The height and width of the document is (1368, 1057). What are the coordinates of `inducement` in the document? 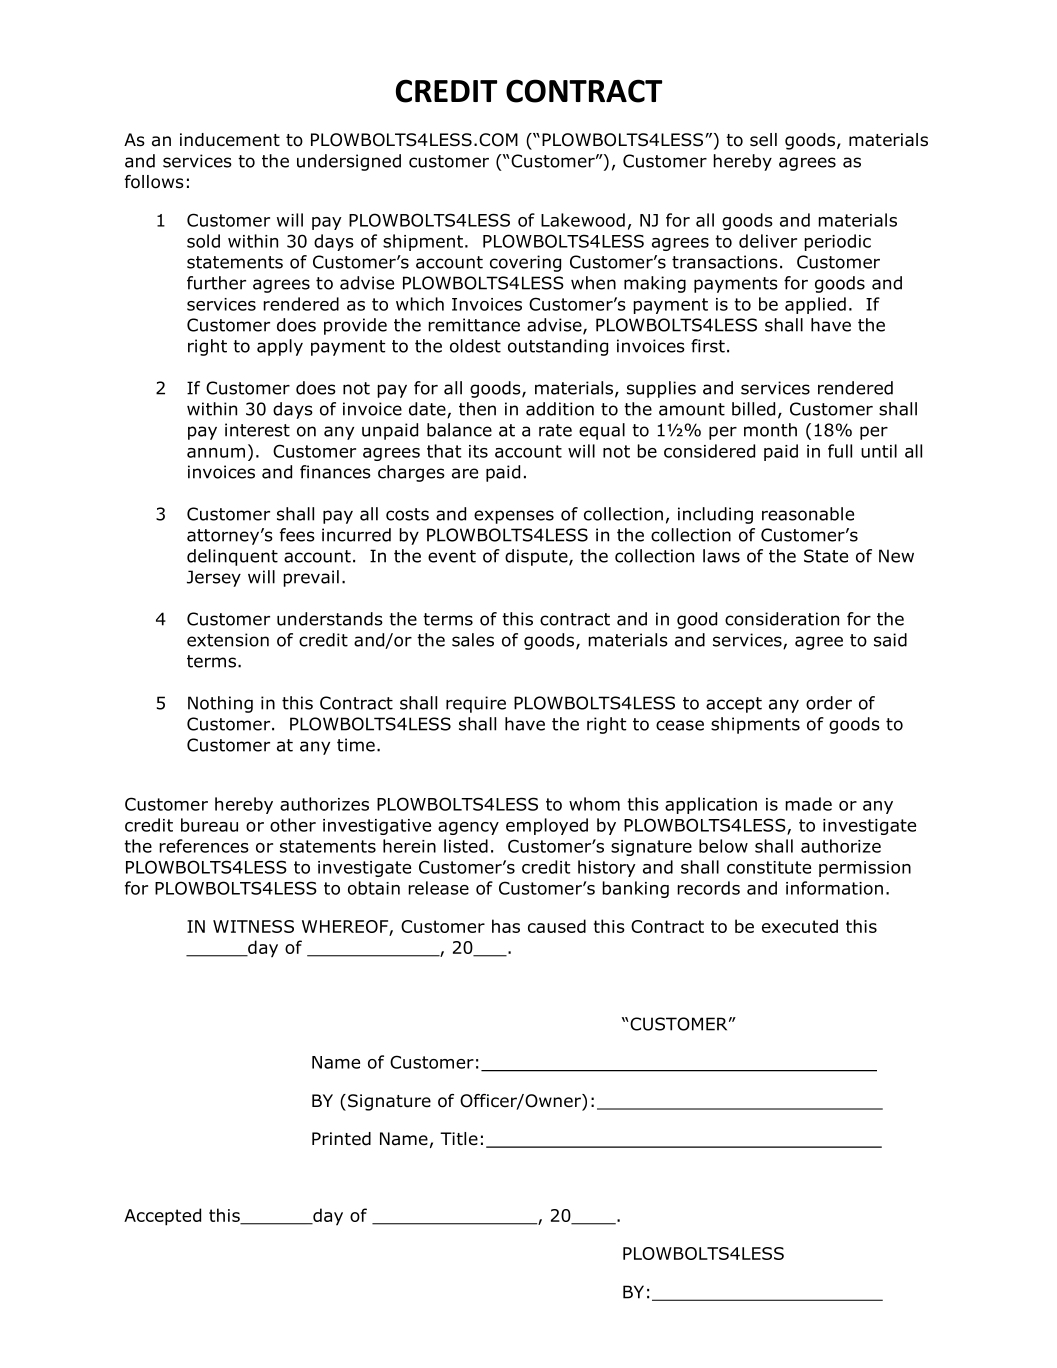 It's located at (230, 140).
